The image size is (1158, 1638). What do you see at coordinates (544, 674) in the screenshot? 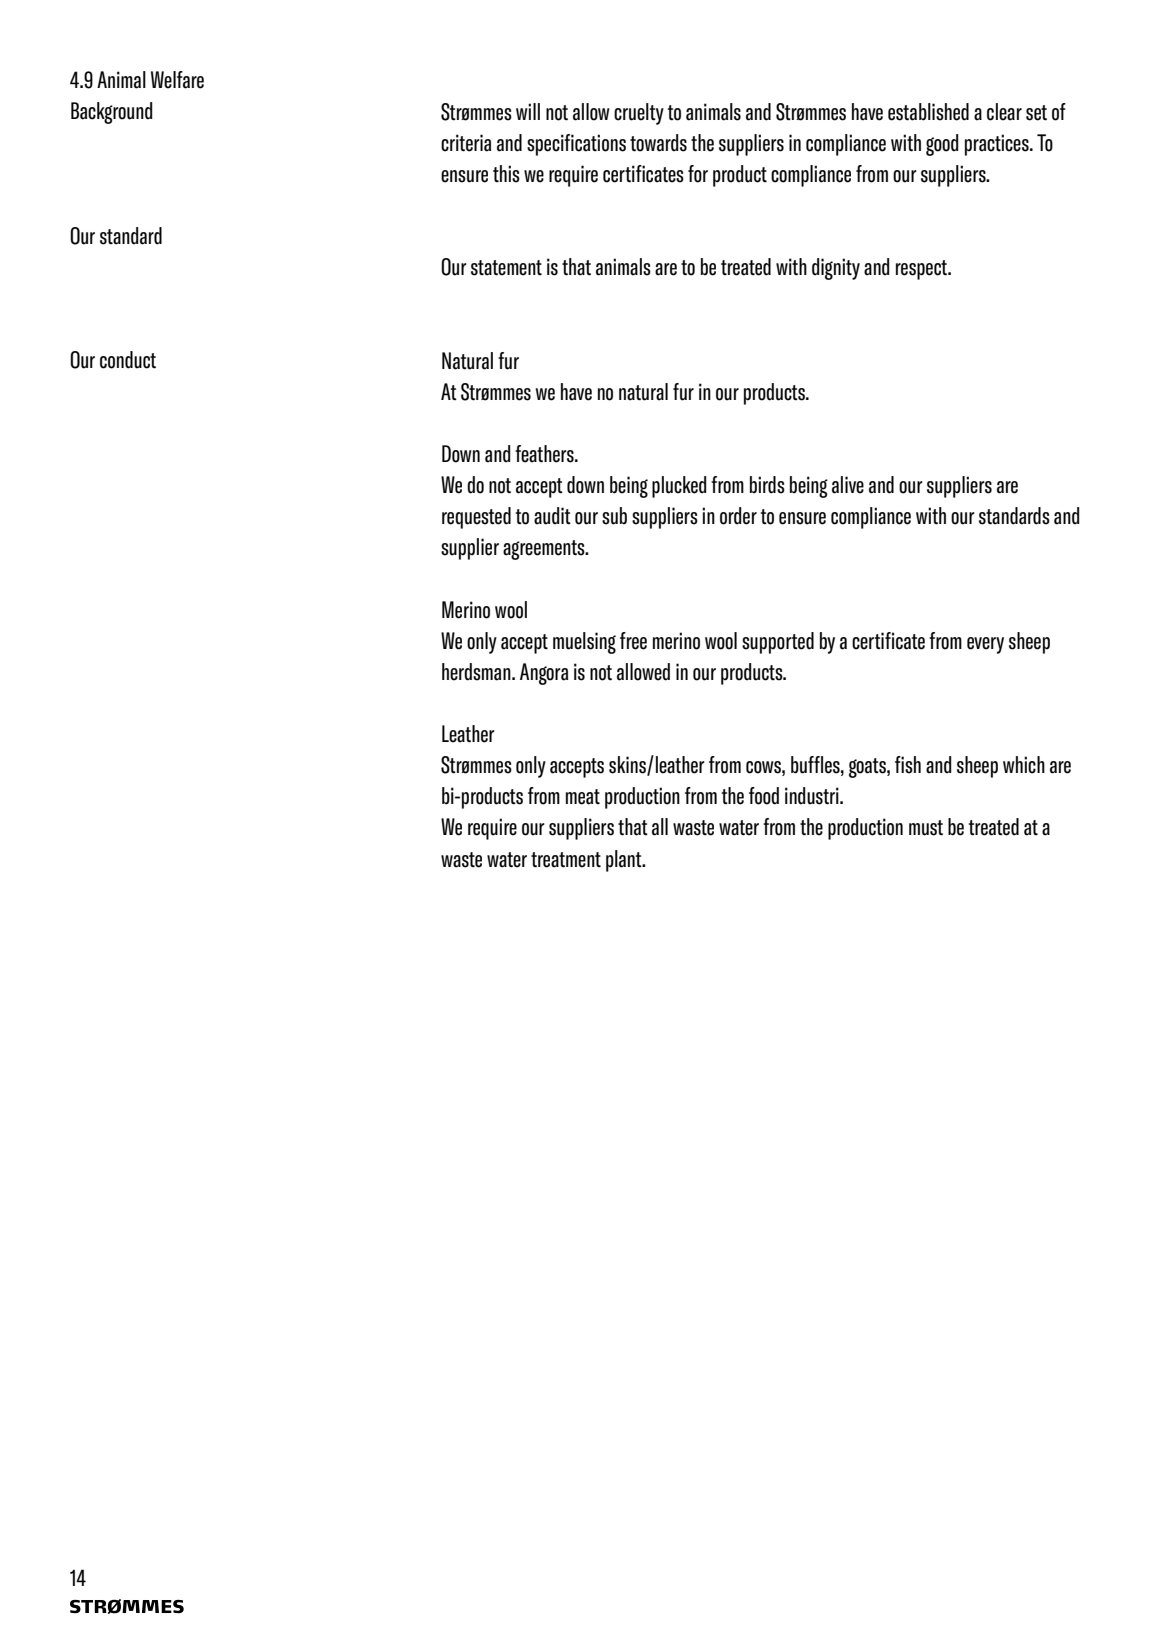
I see `Angora` at bounding box center [544, 674].
